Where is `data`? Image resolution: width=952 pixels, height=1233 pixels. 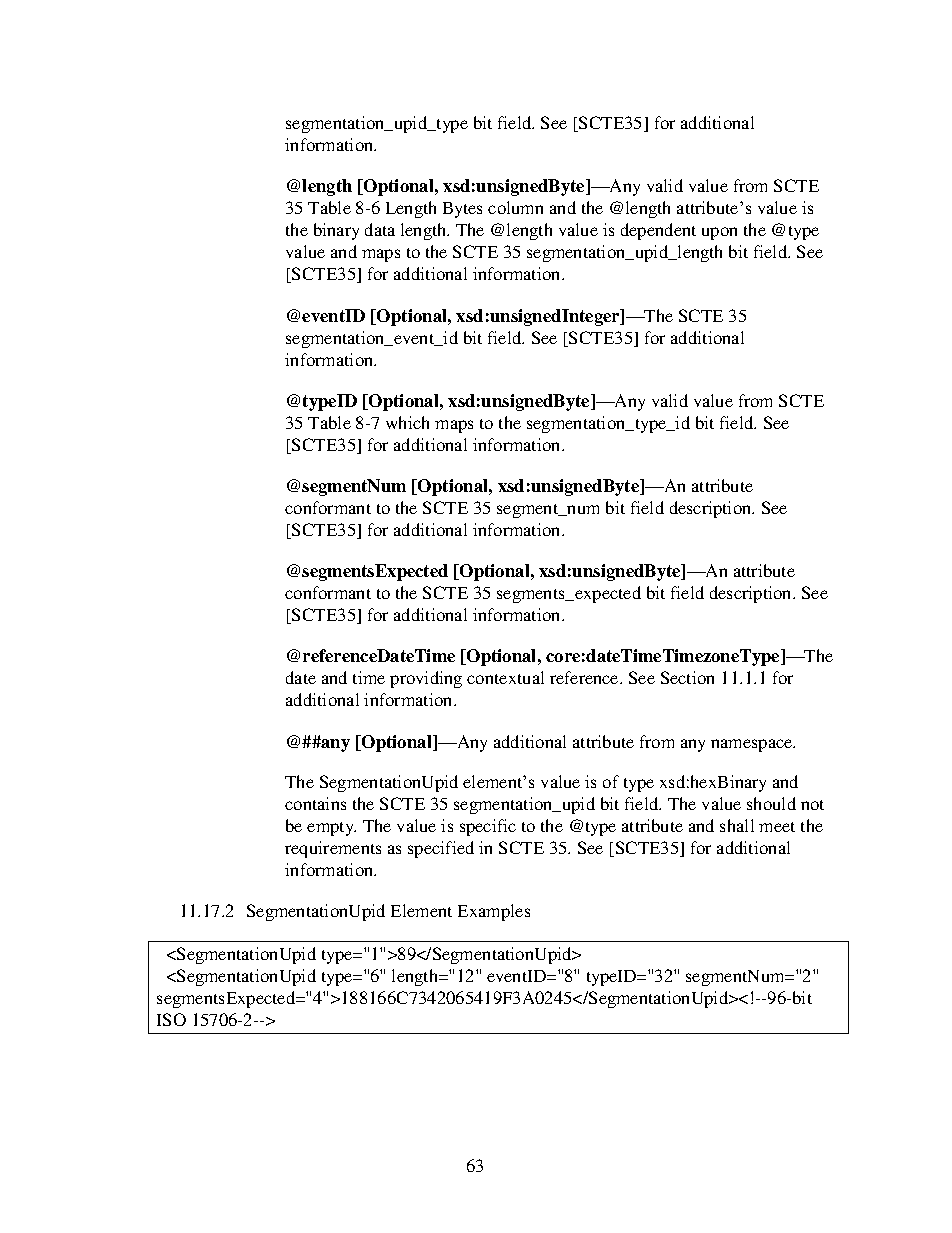 data is located at coordinates (380, 229).
